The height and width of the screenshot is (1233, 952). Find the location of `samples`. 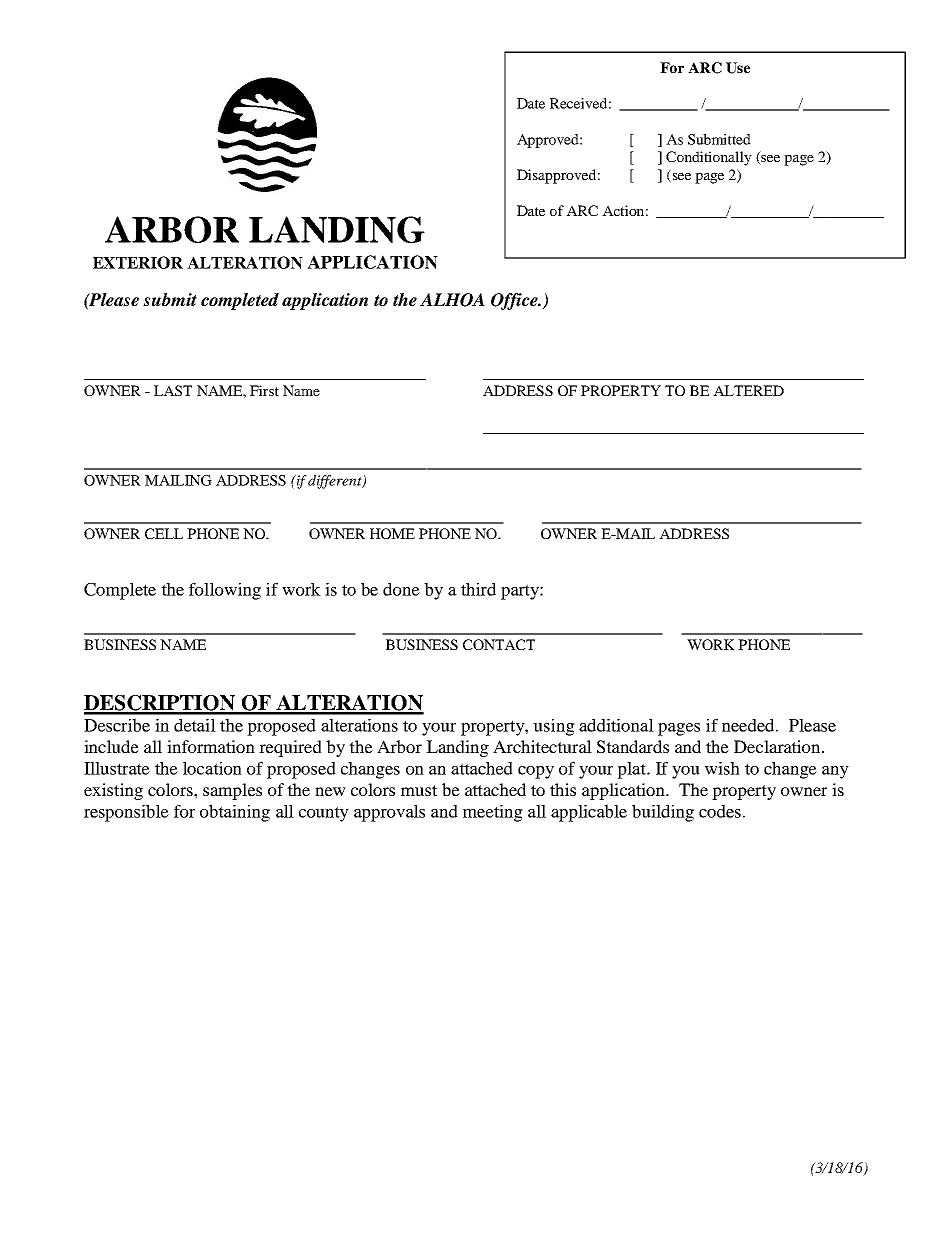

samples is located at coordinates (232, 791).
